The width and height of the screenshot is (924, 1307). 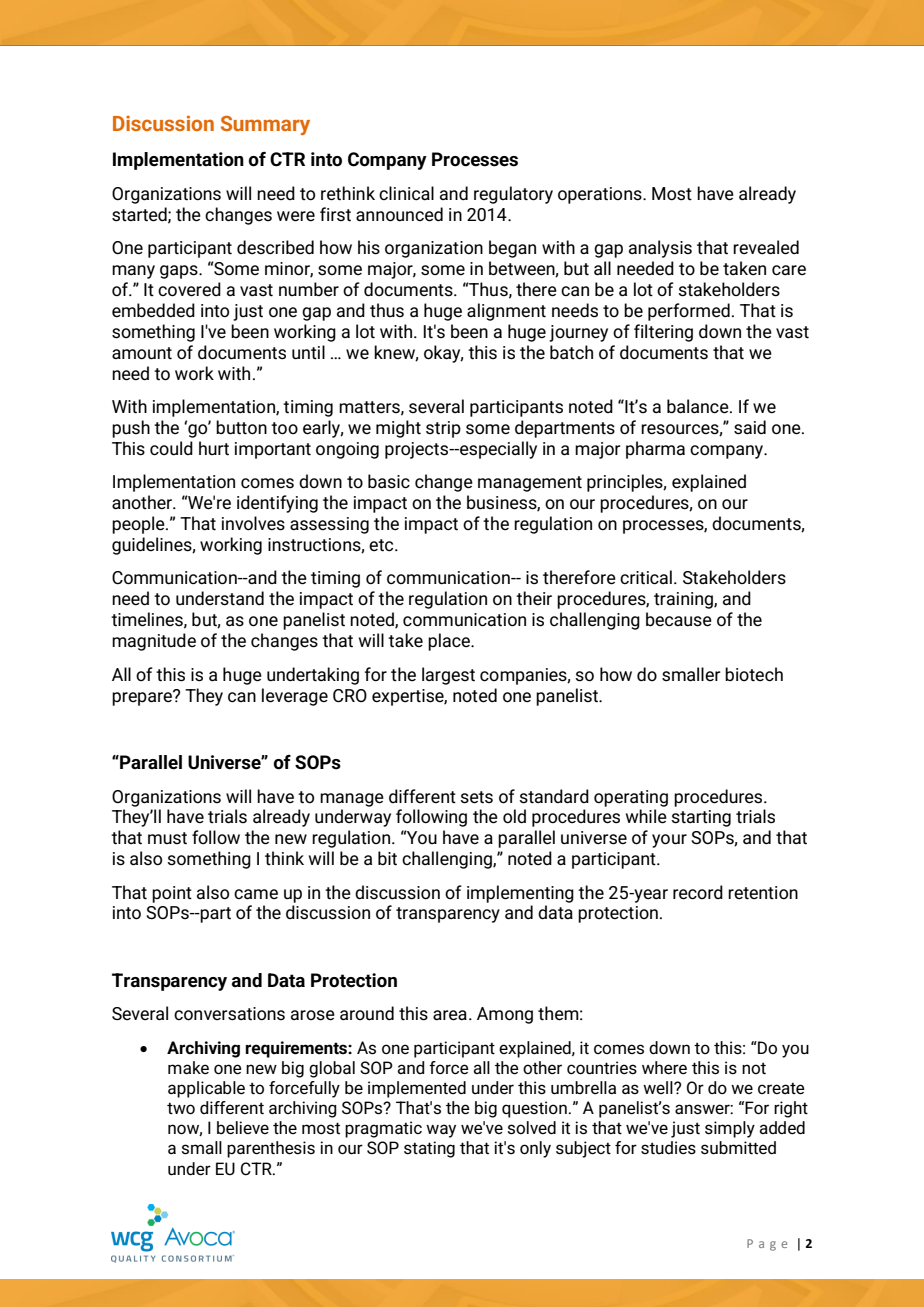 I want to click on sets, so click(x=476, y=797).
